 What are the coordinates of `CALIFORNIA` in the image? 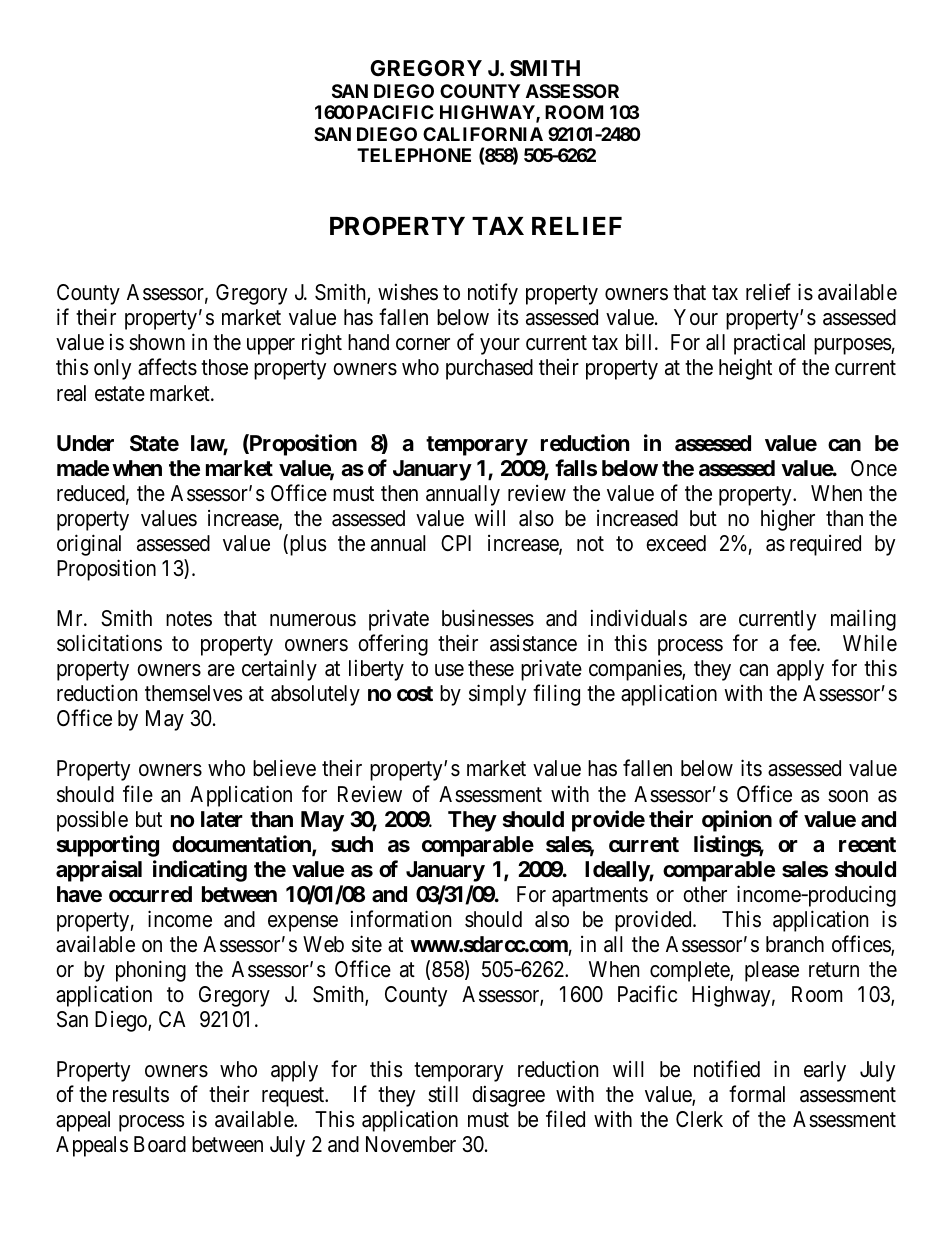 It's located at (483, 134).
